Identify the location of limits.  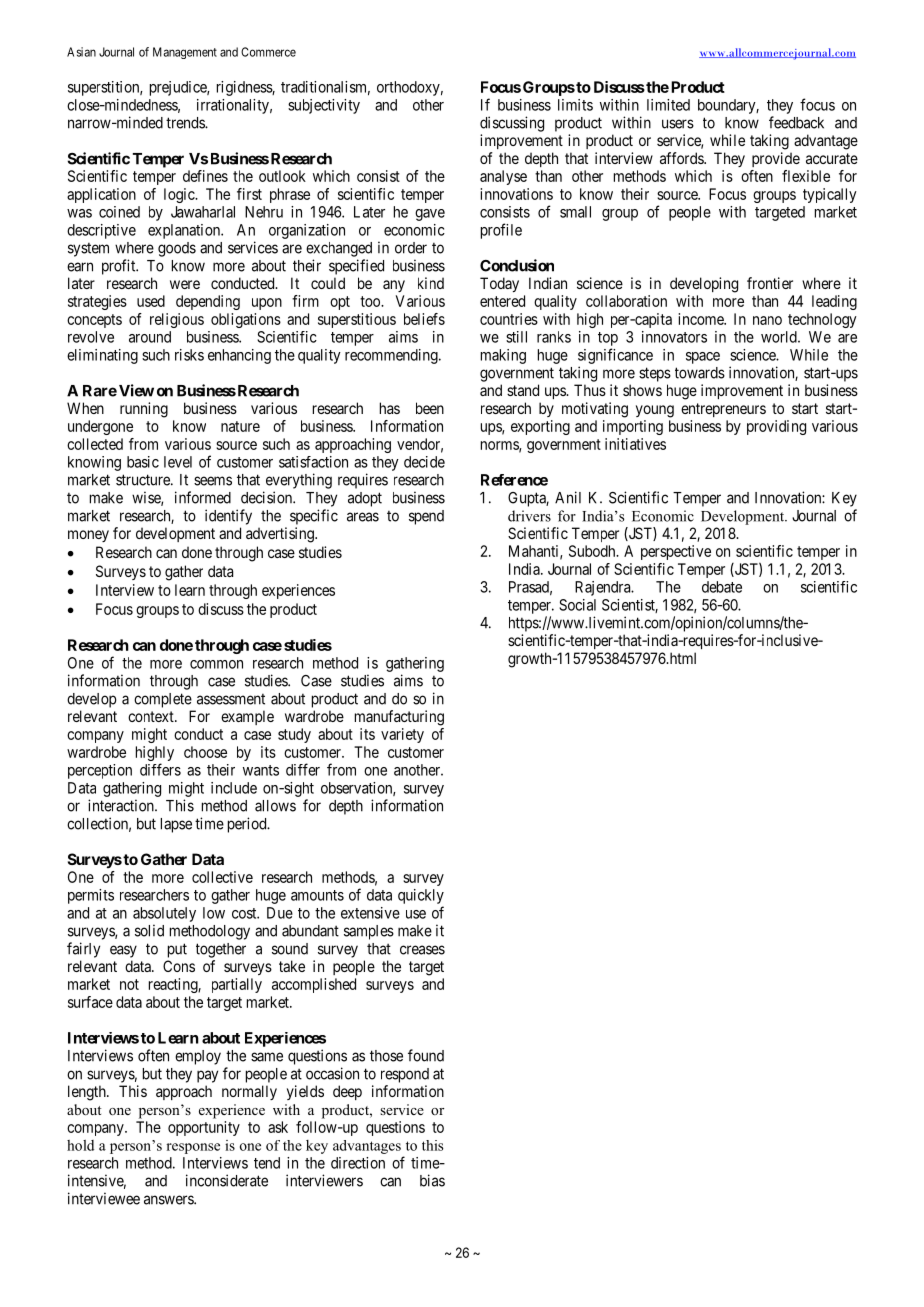
(575, 105).
